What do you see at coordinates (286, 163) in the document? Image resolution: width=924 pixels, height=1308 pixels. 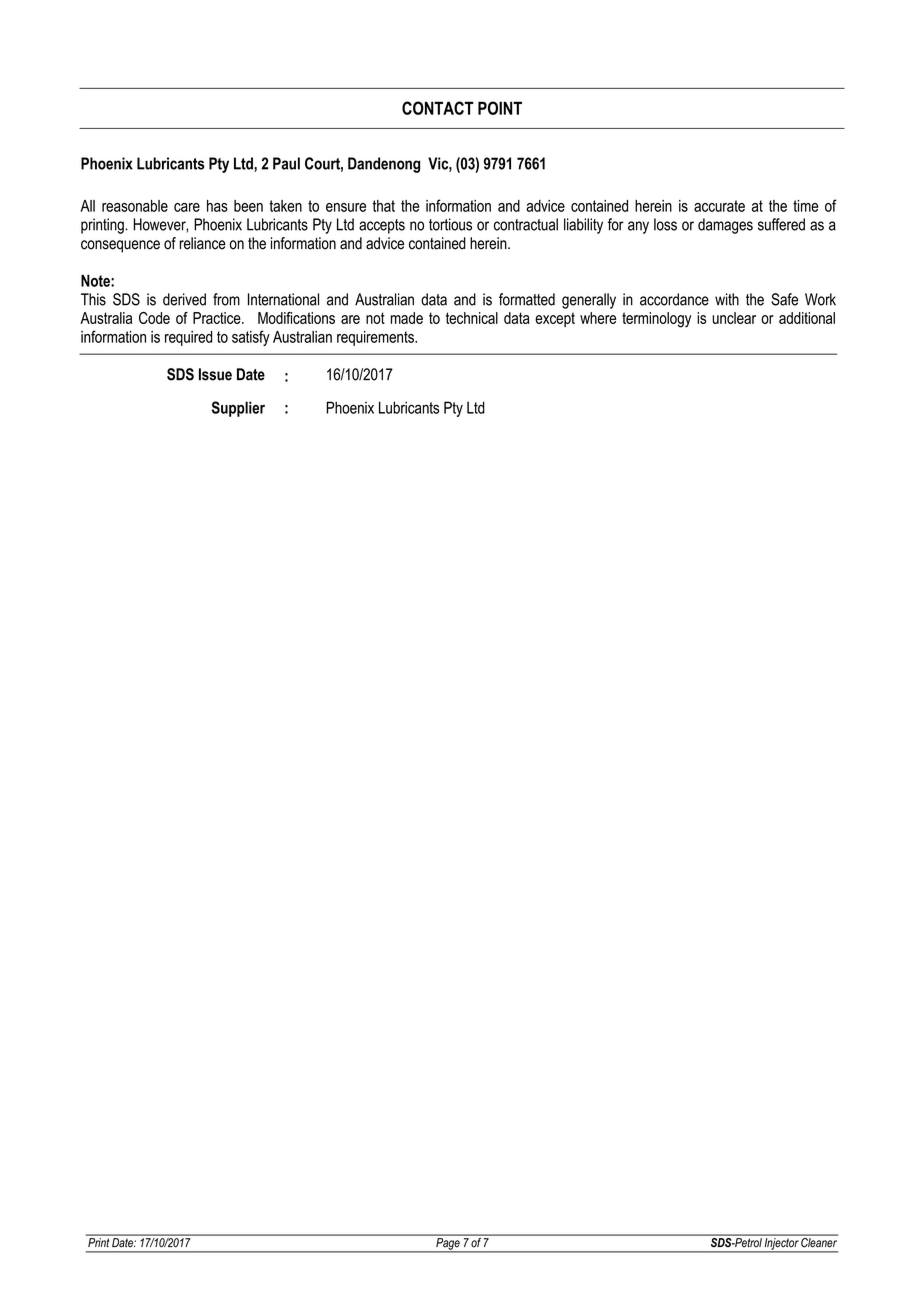 I see `Paul` at bounding box center [286, 163].
